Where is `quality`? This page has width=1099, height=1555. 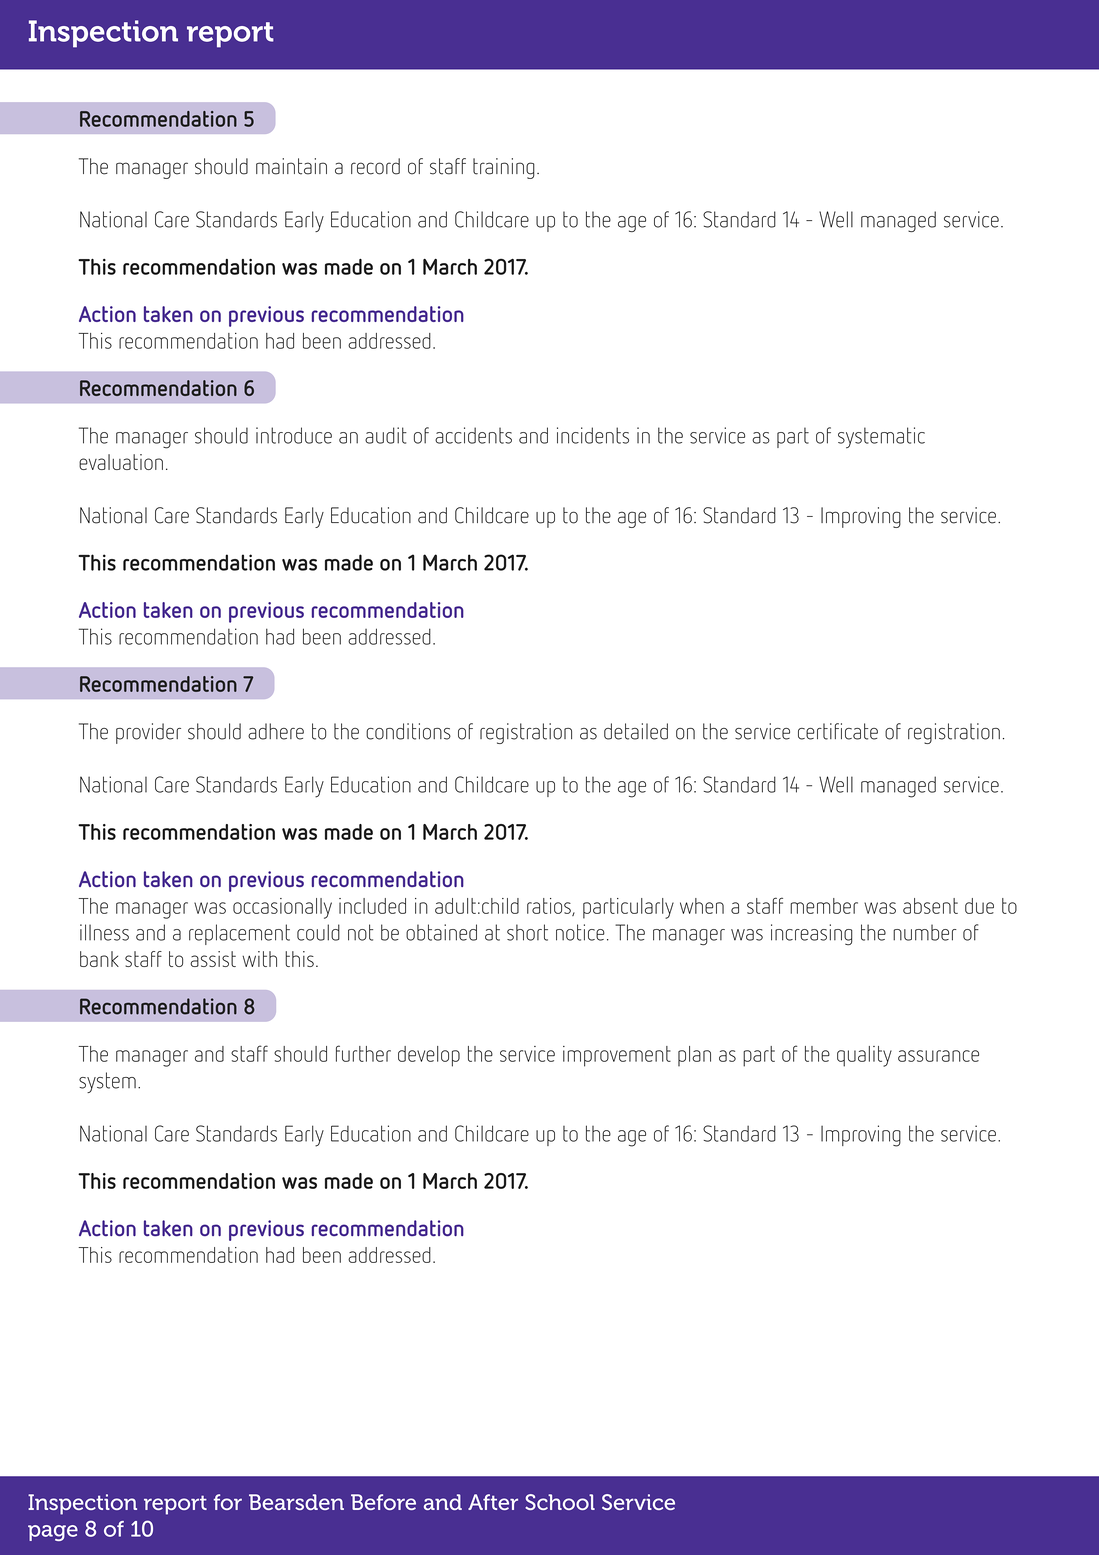 quality is located at coordinates (864, 1056).
